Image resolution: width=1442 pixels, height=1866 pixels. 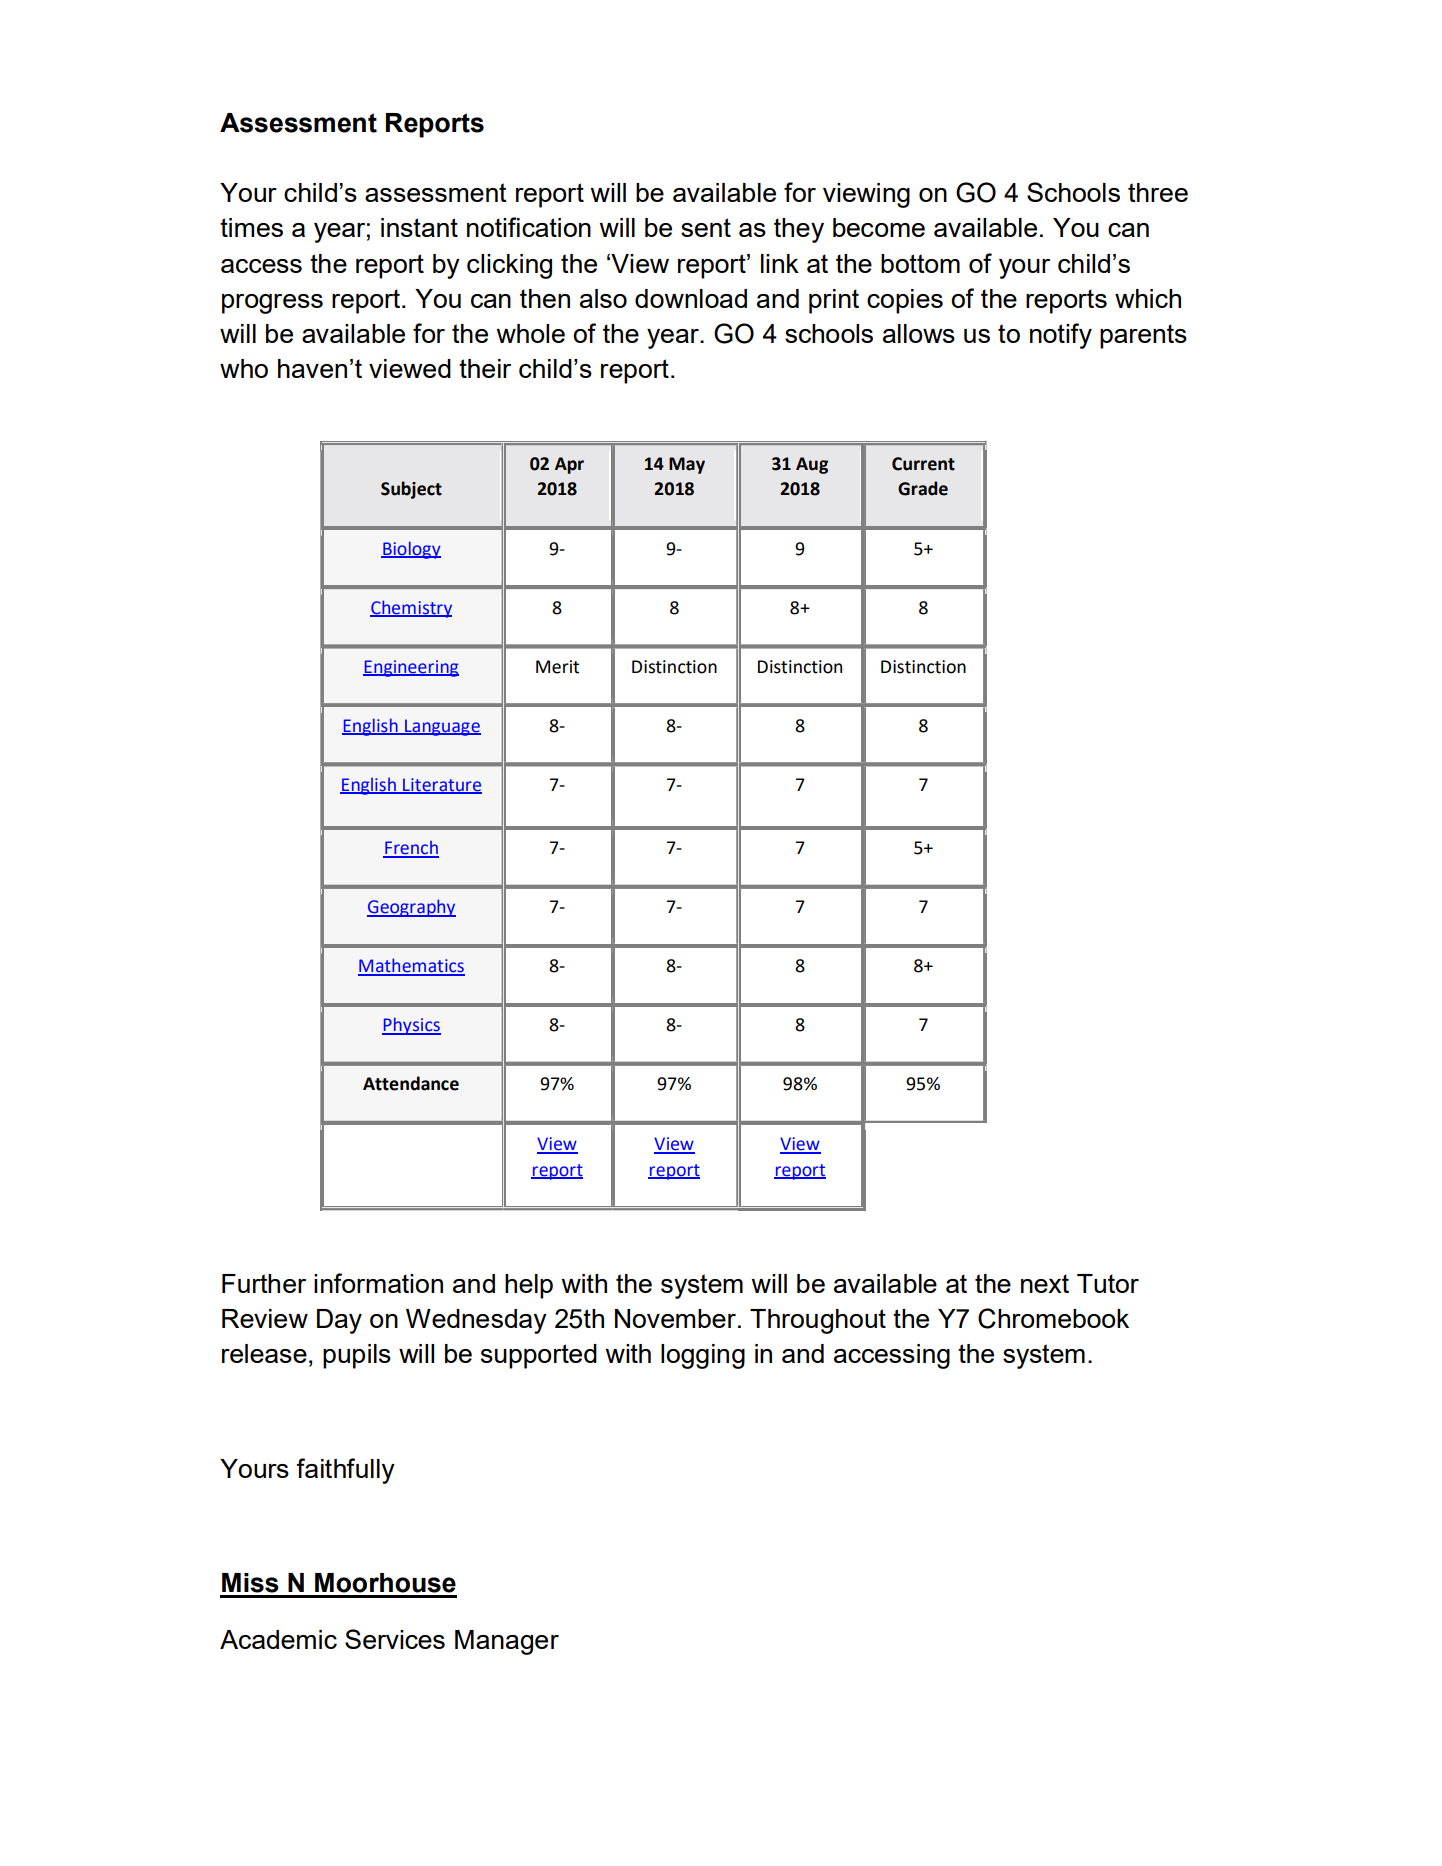 I want to click on November, so click(x=675, y=1318).
